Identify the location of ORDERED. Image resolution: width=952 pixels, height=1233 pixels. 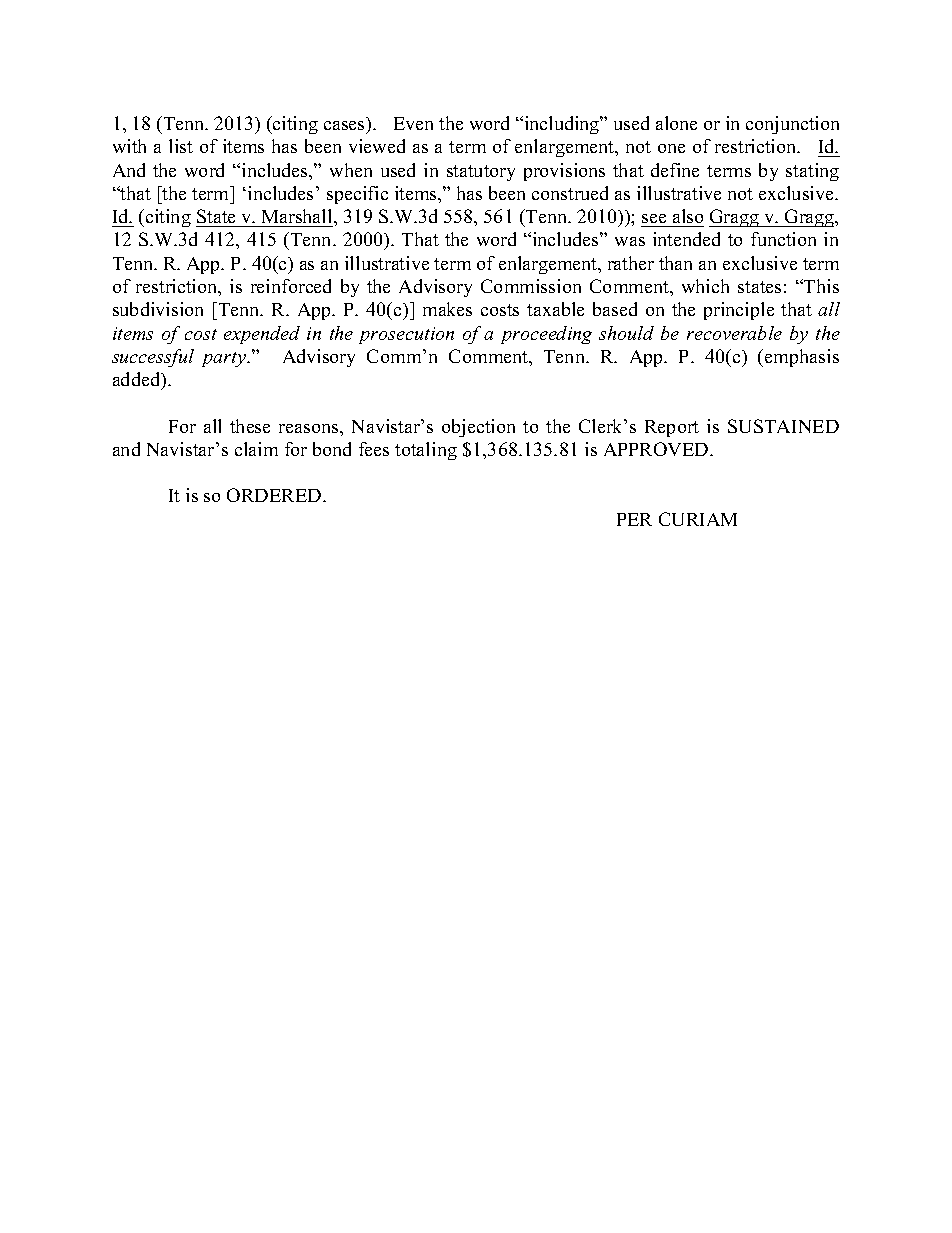
(275, 495).
